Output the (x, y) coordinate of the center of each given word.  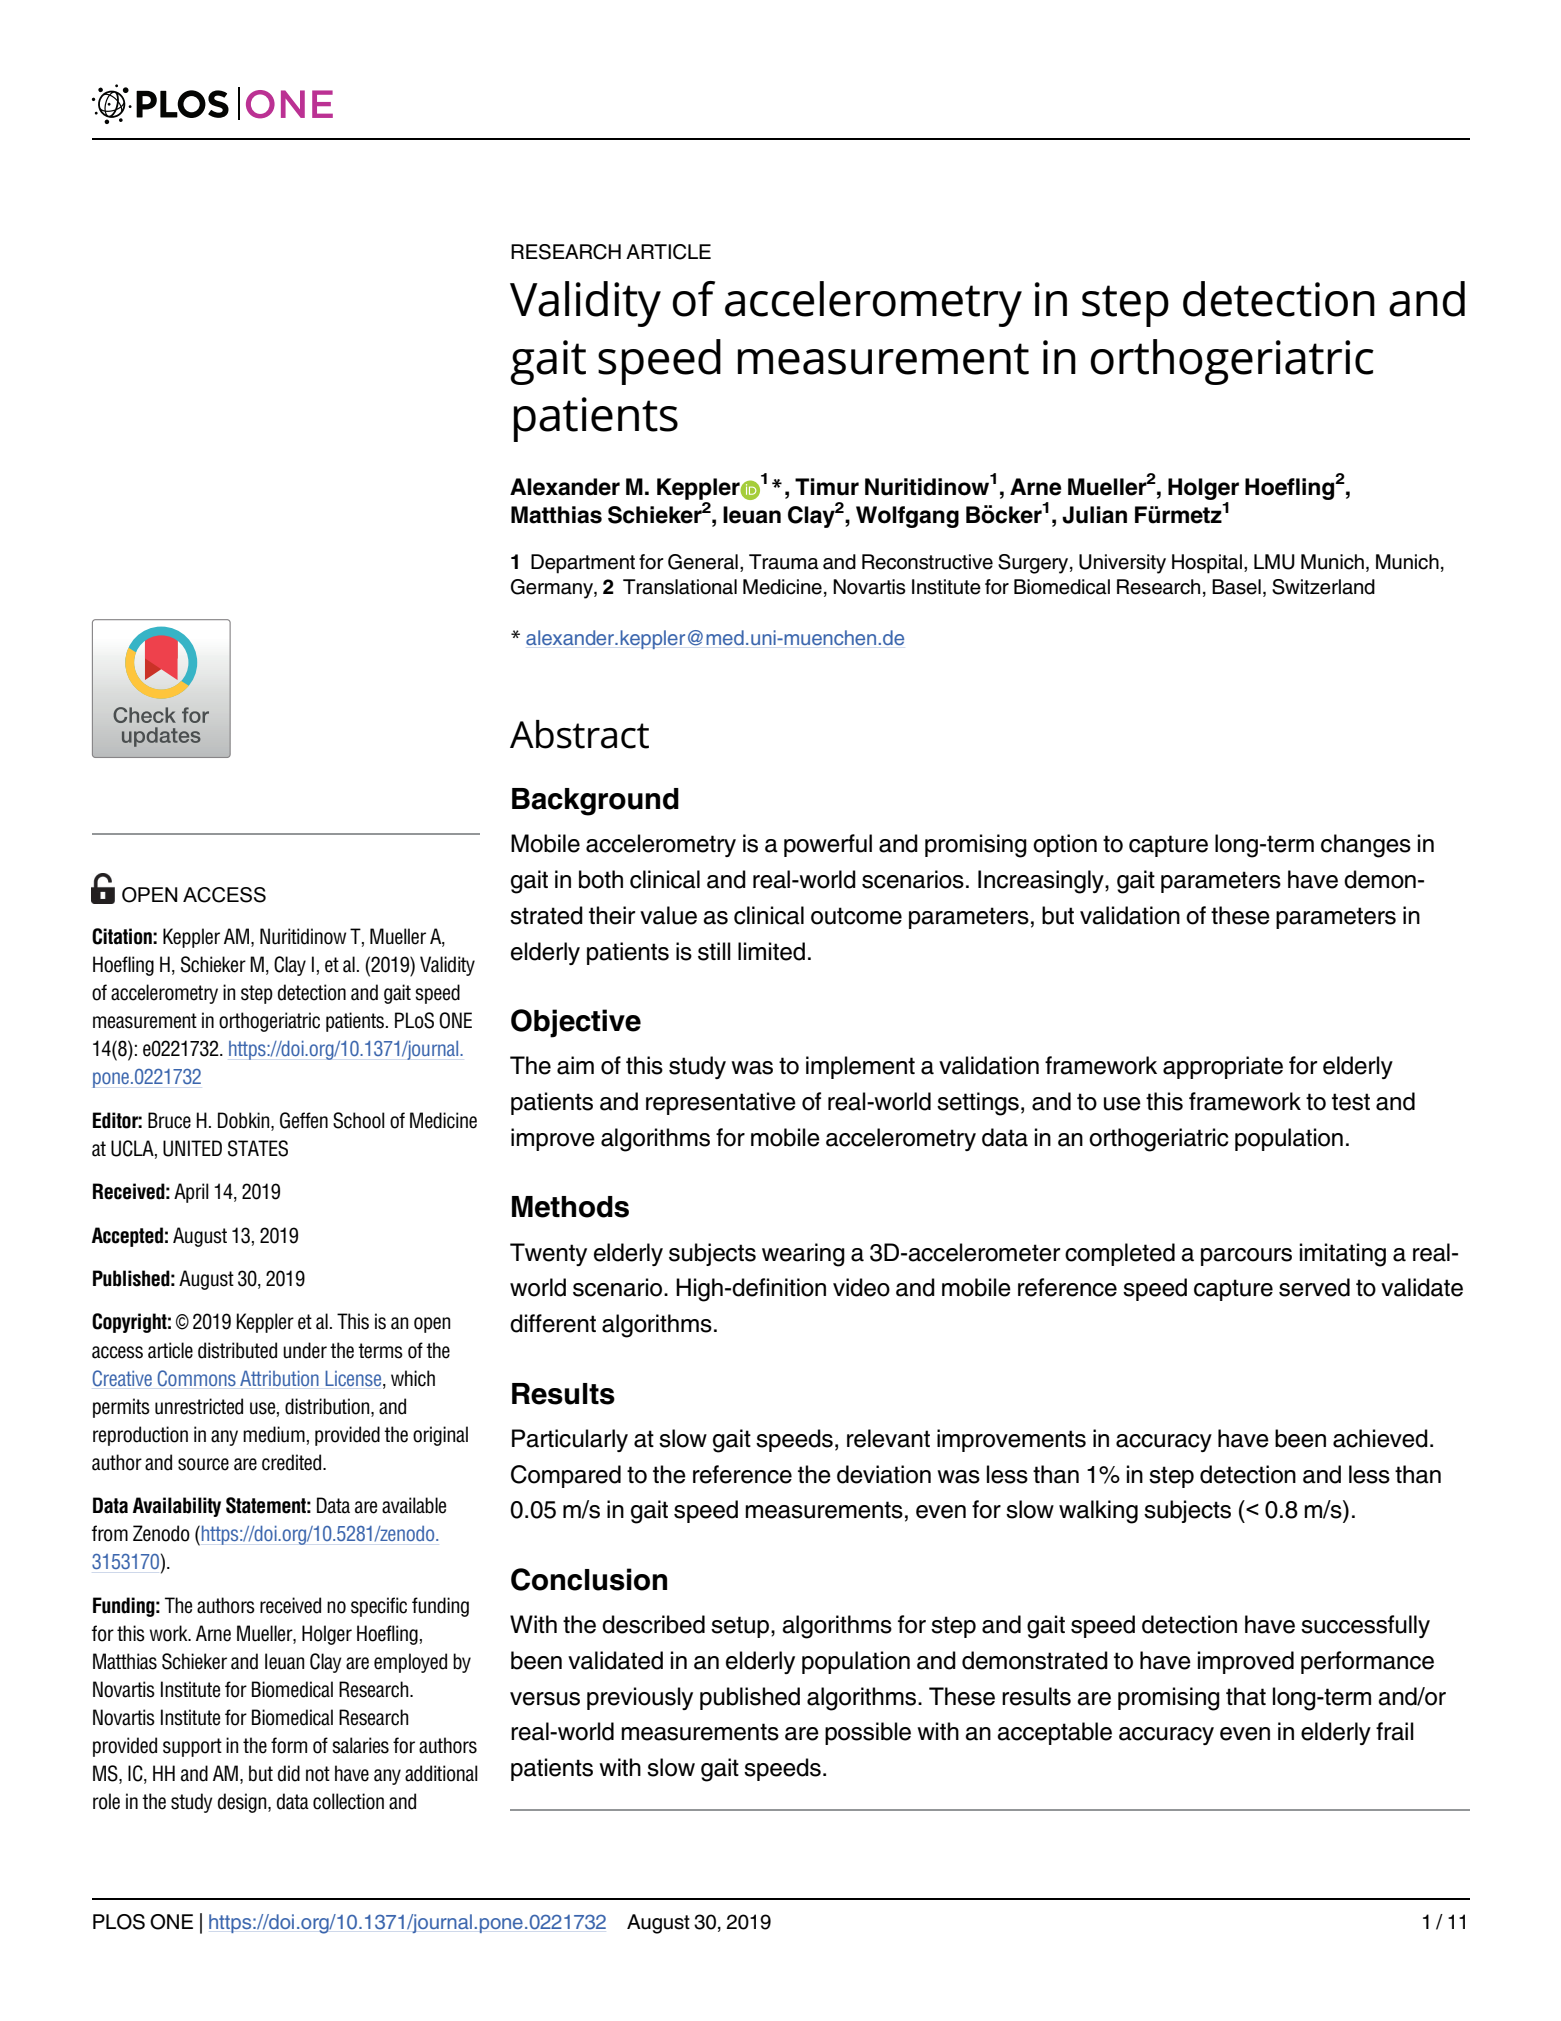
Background (595, 802)
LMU (1274, 562)
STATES (258, 1148)
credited (293, 1462)
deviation (884, 1474)
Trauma (784, 562)
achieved (1380, 1438)
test (1351, 1102)
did (289, 1773)
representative (721, 1103)
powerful (828, 845)
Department (583, 564)
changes (1366, 846)
